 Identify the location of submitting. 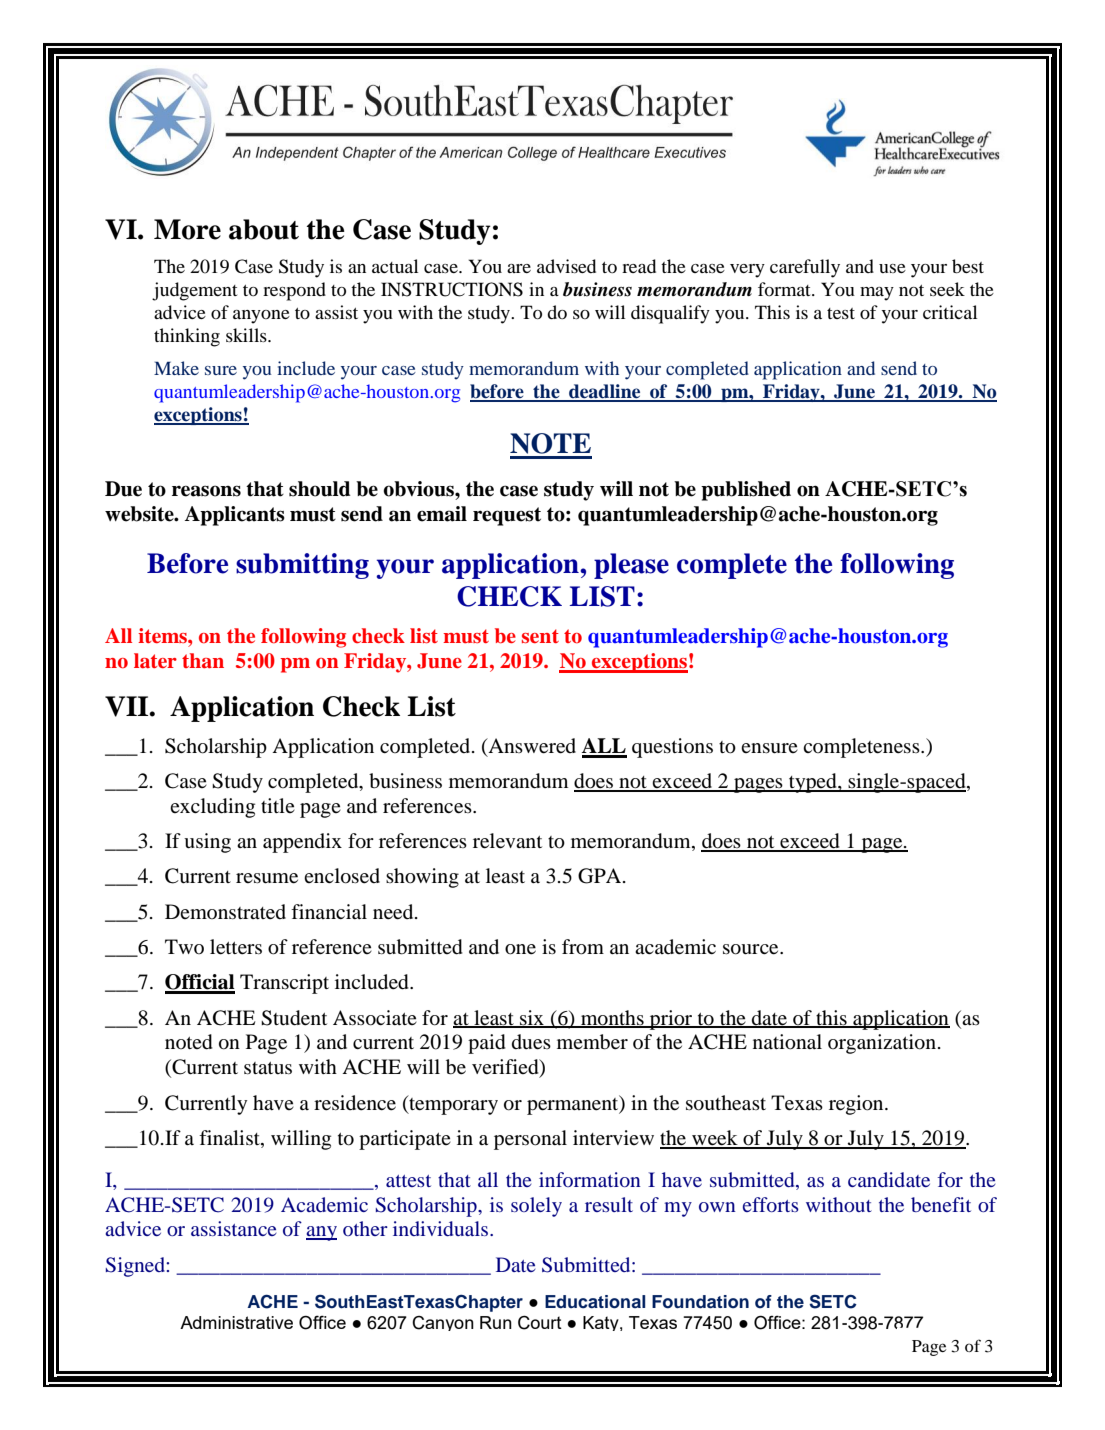
(302, 566).
